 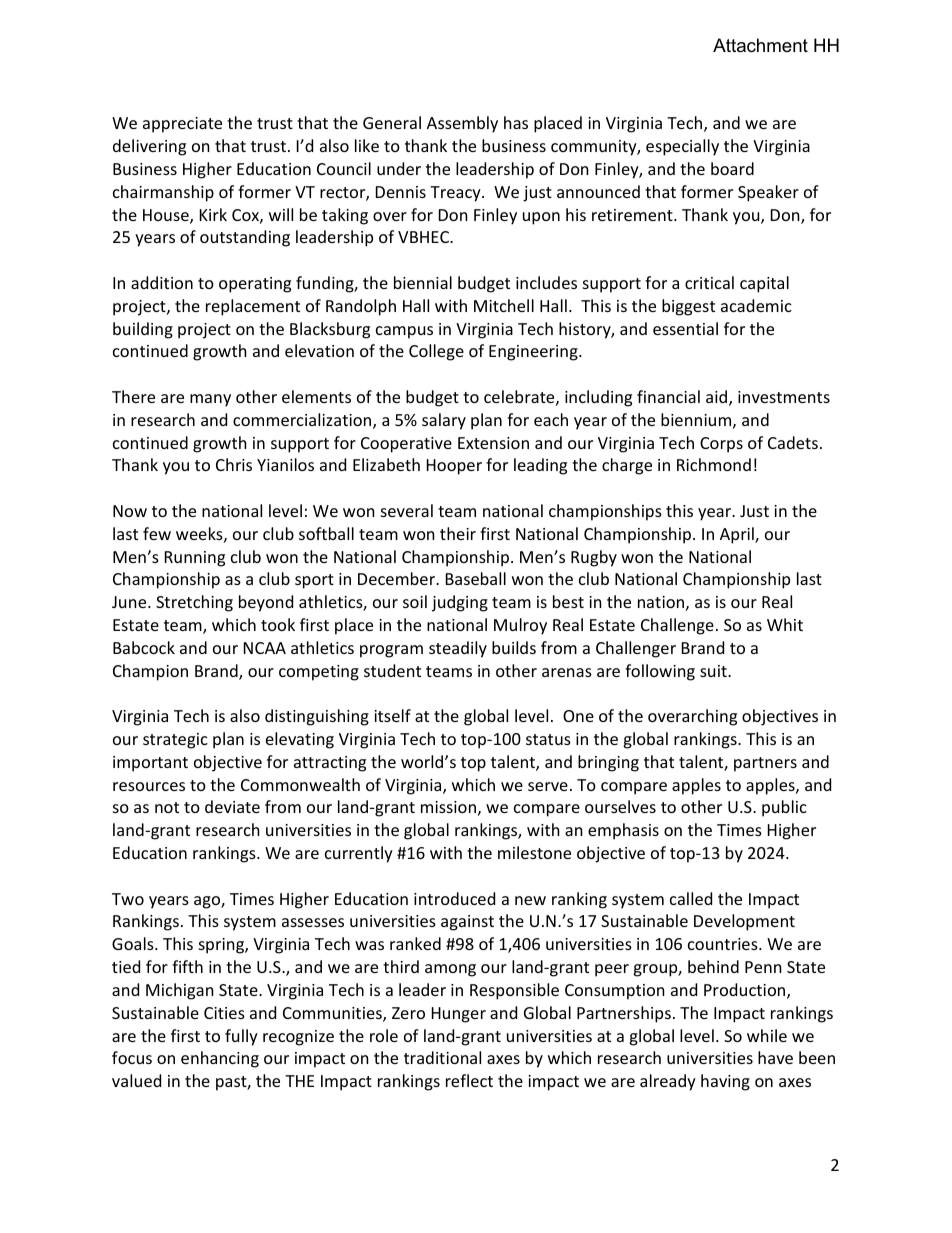 What do you see at coordinates (232, 806) in the screenshot?
I see `deviate` at bounding box center [232, 806].
